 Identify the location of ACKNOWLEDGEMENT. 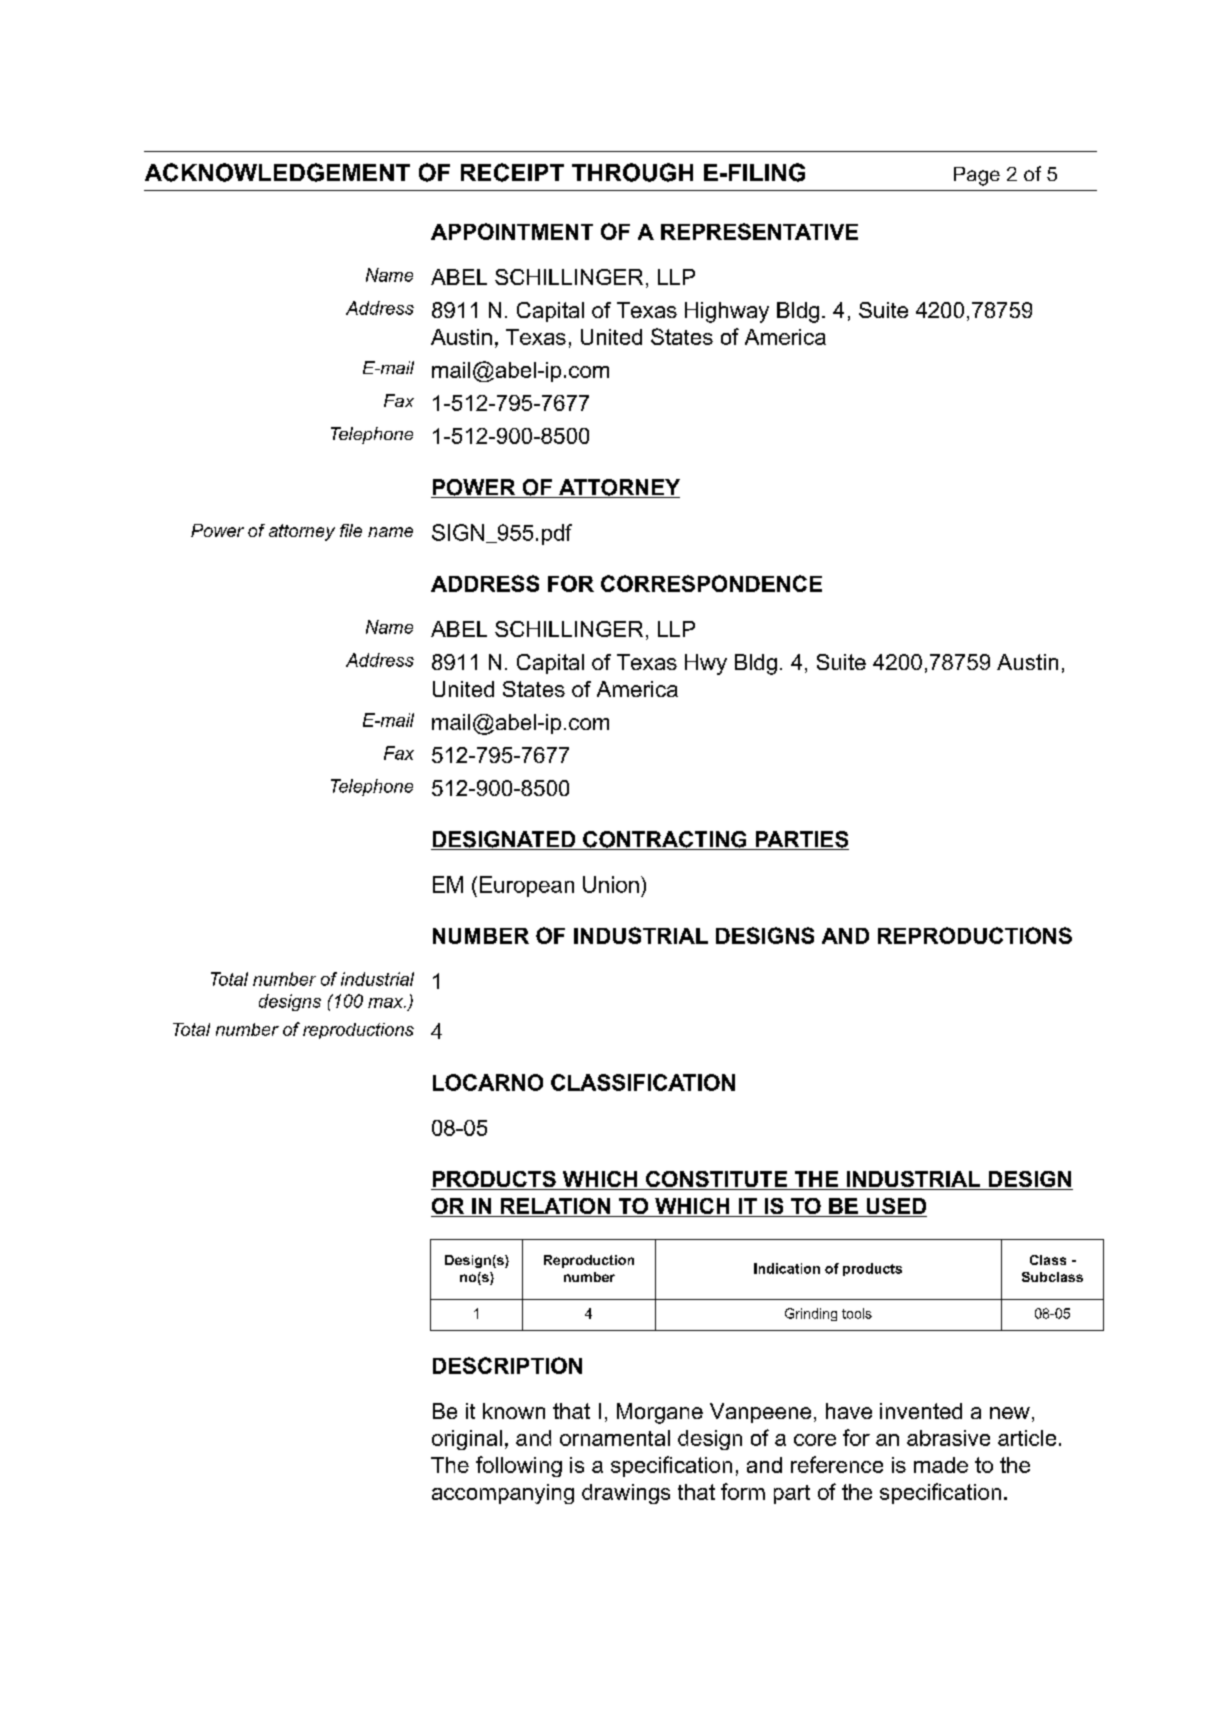
(277, 172).
